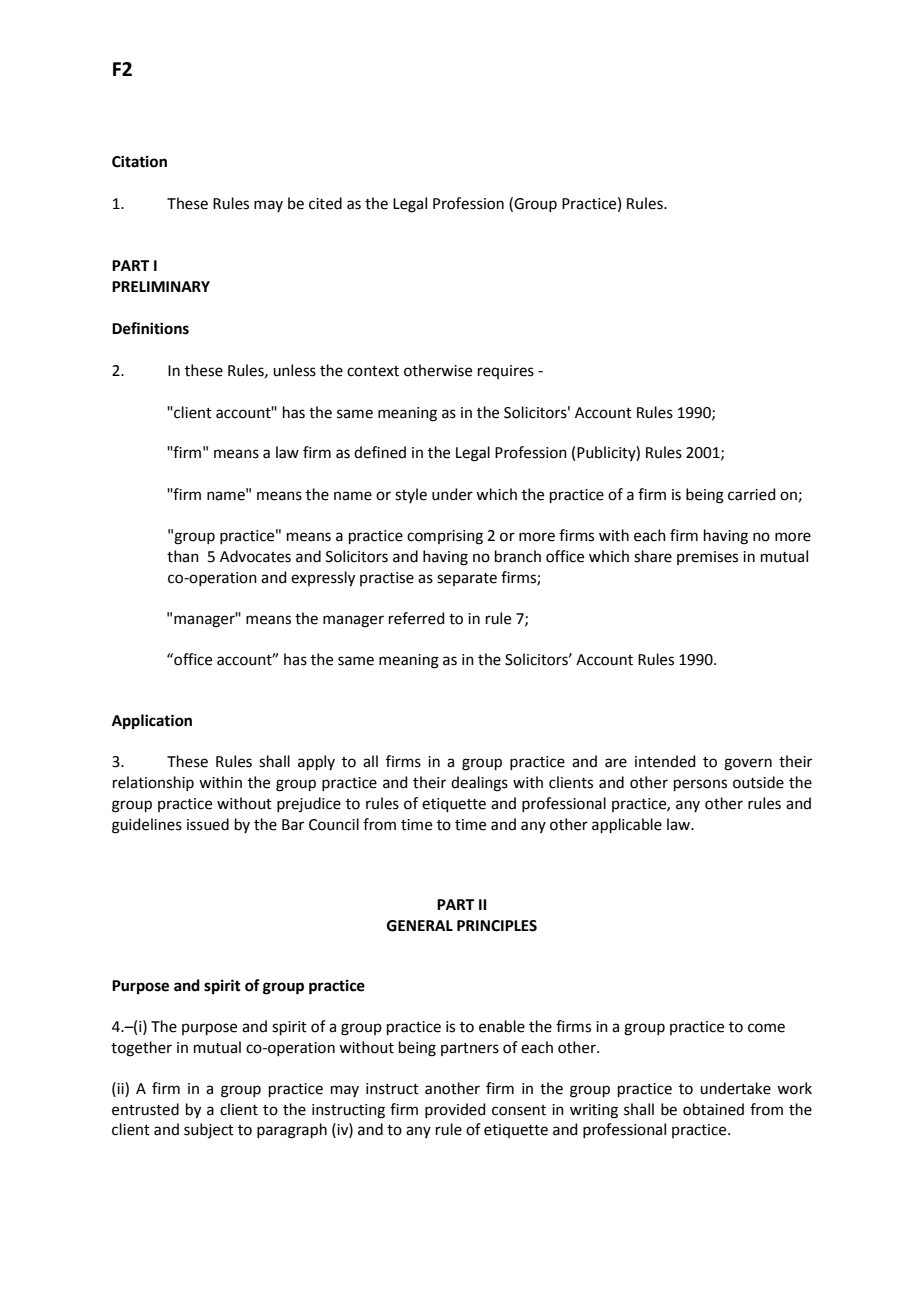  What do you see at coordinates (325, 203) in the image?
I see `cited` at bounding box center [325, 203].
